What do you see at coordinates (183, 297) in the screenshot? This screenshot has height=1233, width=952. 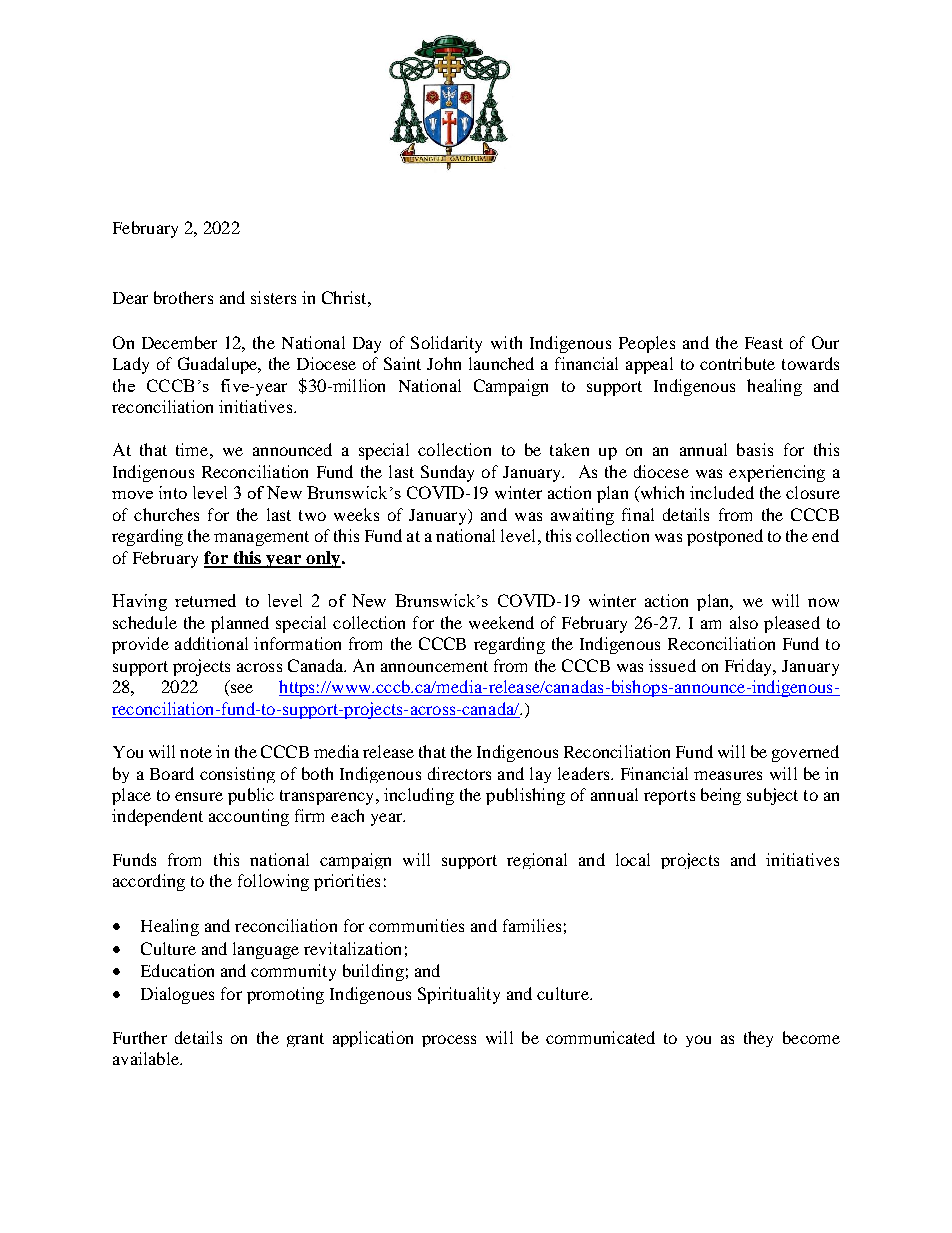 I see `brothers` at bounding box center [183, 297].
